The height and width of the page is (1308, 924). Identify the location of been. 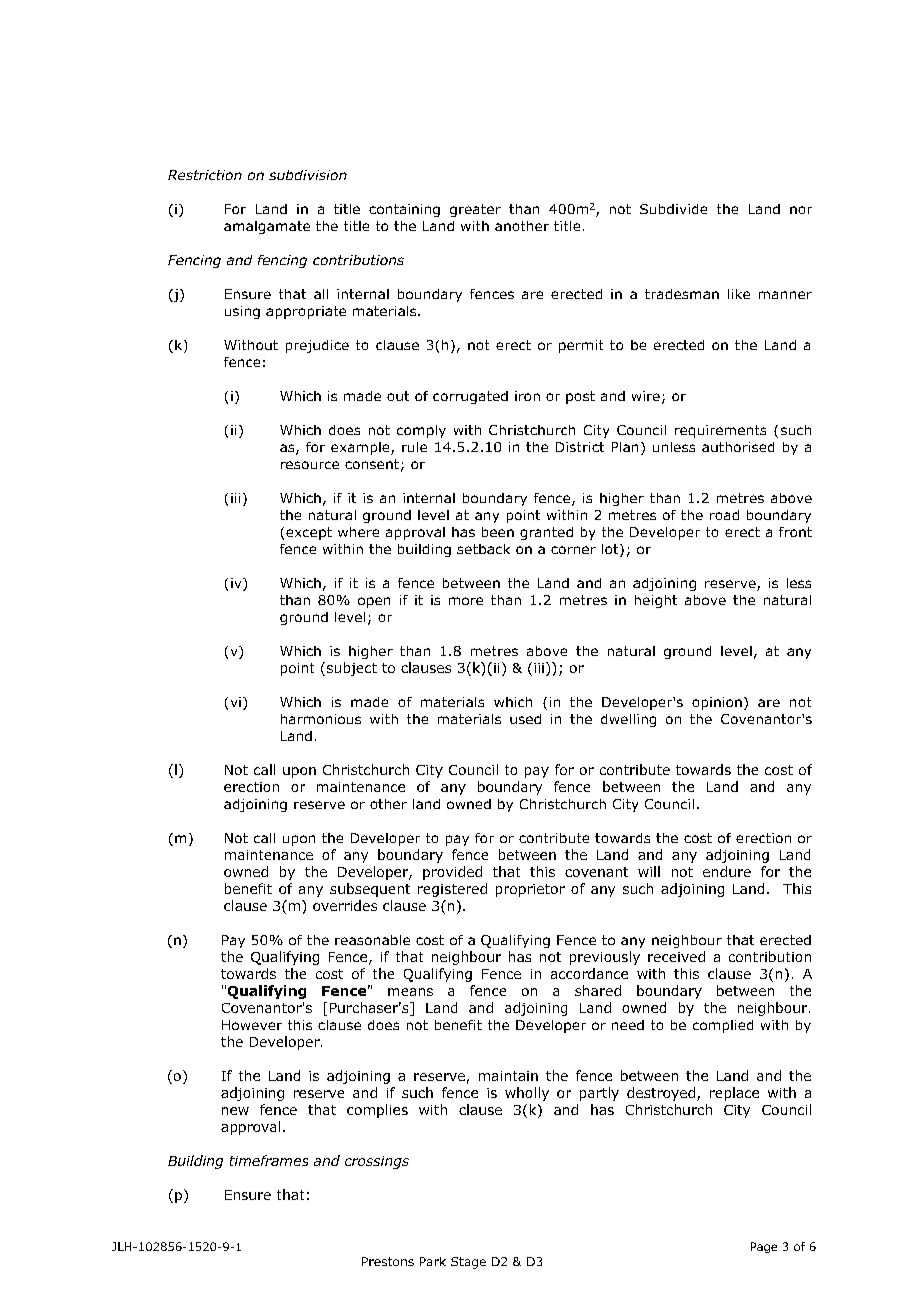
(498, 532).
